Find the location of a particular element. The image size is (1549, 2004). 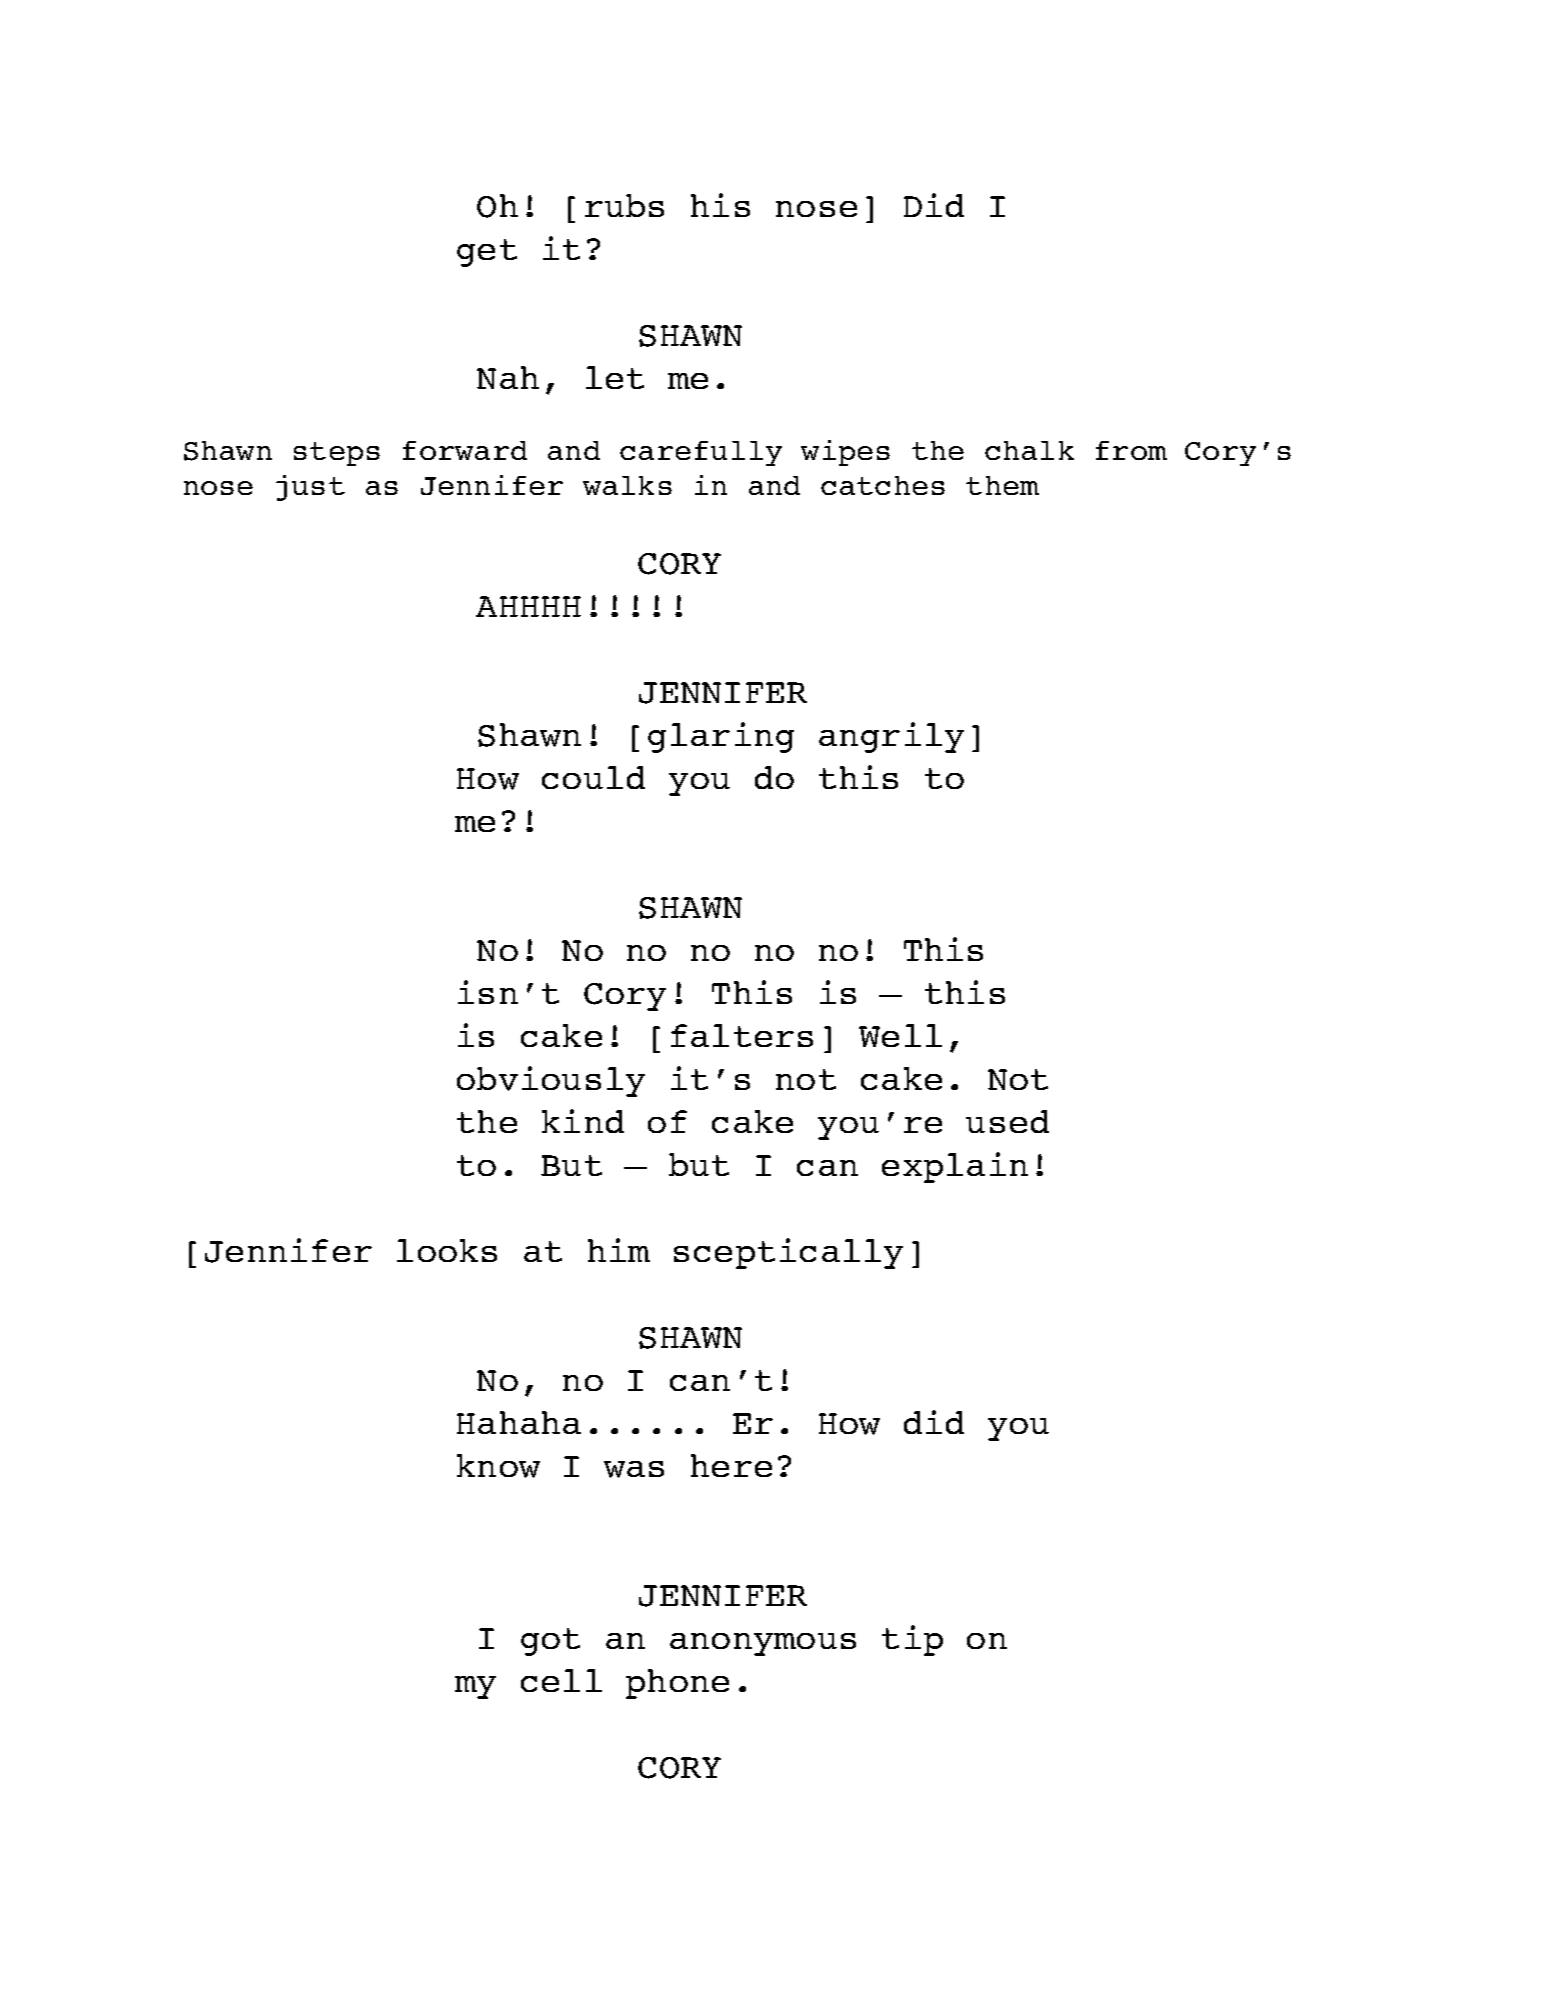

looks is located at coordinates (447, 1250).
